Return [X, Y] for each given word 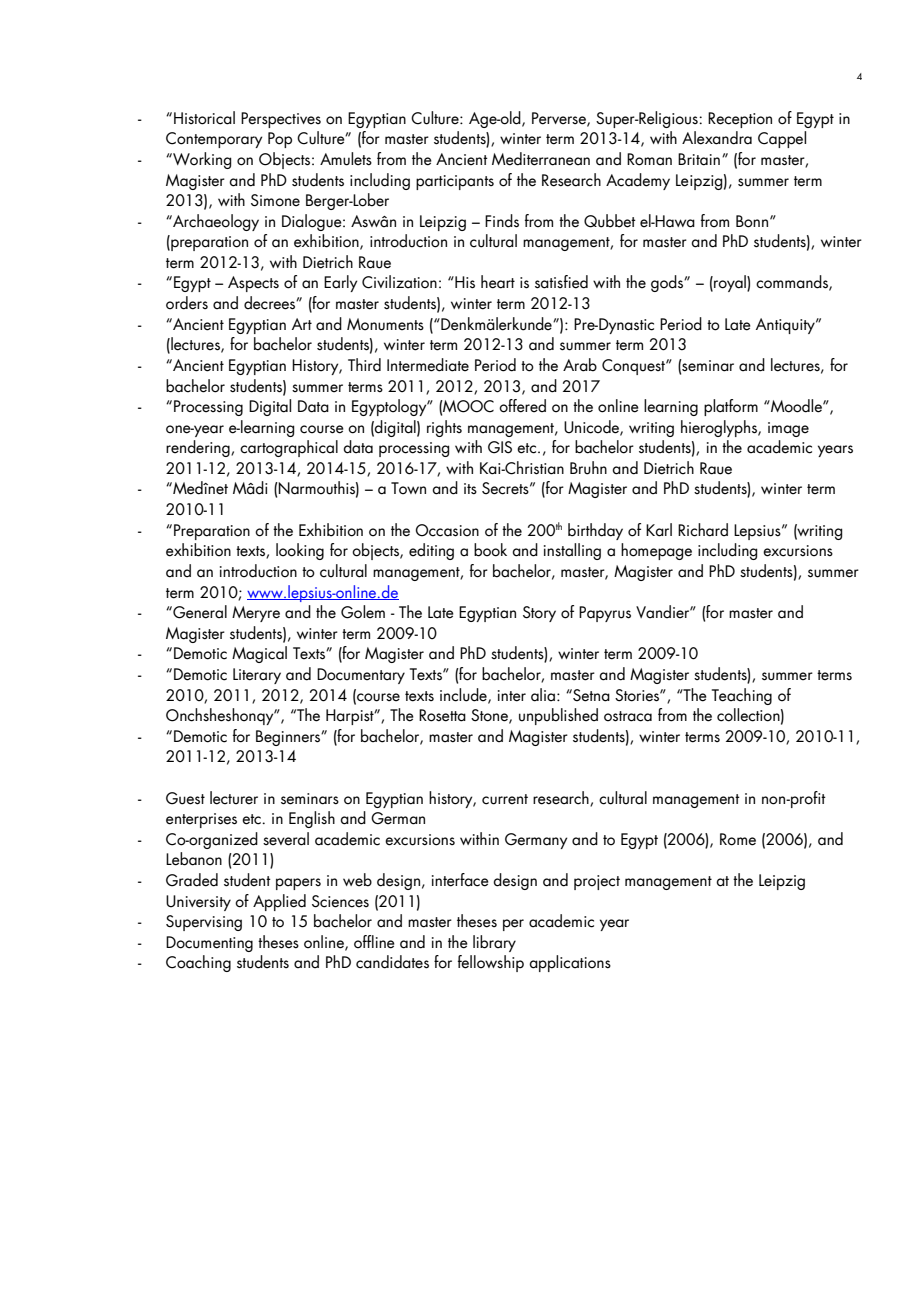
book [490, 550]
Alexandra [717, 138]
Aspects [253, 284]
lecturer [234, 798]
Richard [703, 530]
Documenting [209, 944]
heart [498, 282]
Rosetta [442, 715]
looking [300, 551]
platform [731, 407]
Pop [280, 140]
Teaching [742, 696]
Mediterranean [541, 159]
